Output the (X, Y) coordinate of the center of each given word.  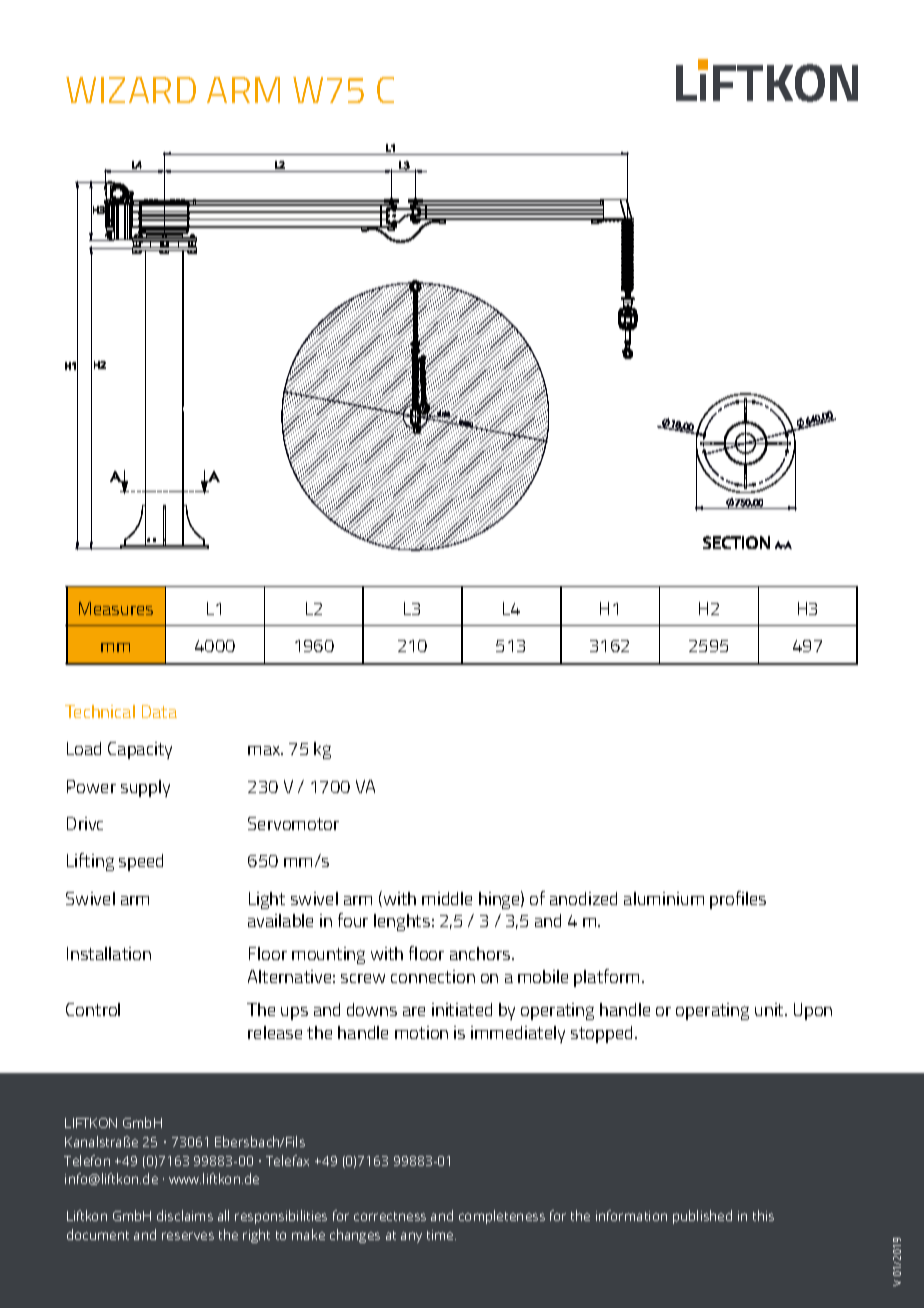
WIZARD (131, 90)
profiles (738, 900)
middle (447, 898)
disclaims (185, 1215)
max (265, 750)
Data (159, 711)
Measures (116, 608)
